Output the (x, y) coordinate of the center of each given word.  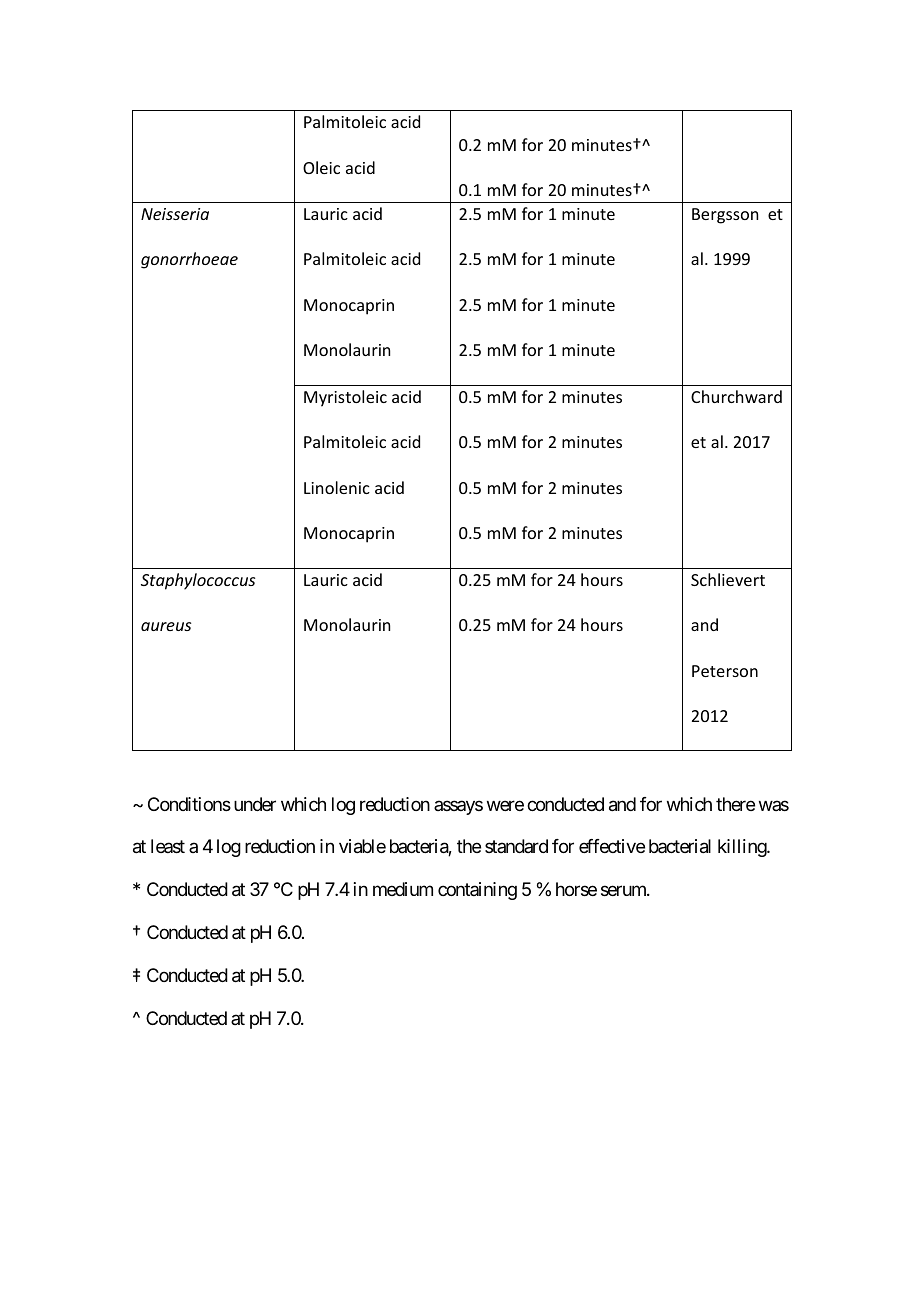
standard (516, 846)
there (735, 804)
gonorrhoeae (189, 260)
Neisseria (175, 214)
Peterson (725, 671)
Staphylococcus (198, 581)
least (168, 846)
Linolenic (337, 487)
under (255, 804)
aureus (166, 626)
